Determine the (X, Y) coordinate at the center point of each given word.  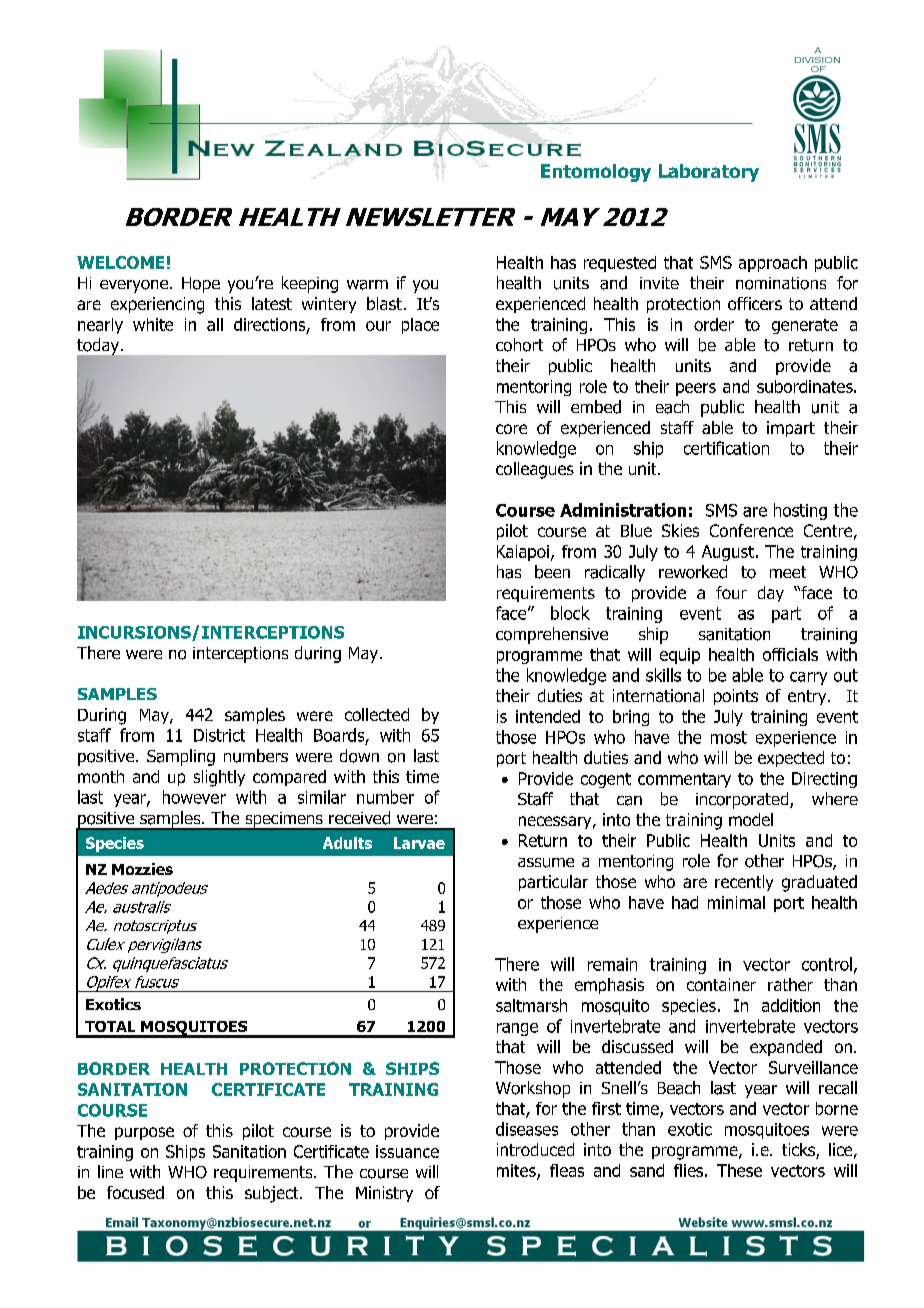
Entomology (596, 173)
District (219, 735)
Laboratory (709, 173)
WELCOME (120, 262)
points (736, 697)
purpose (144, 1133)
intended (548, 716)
